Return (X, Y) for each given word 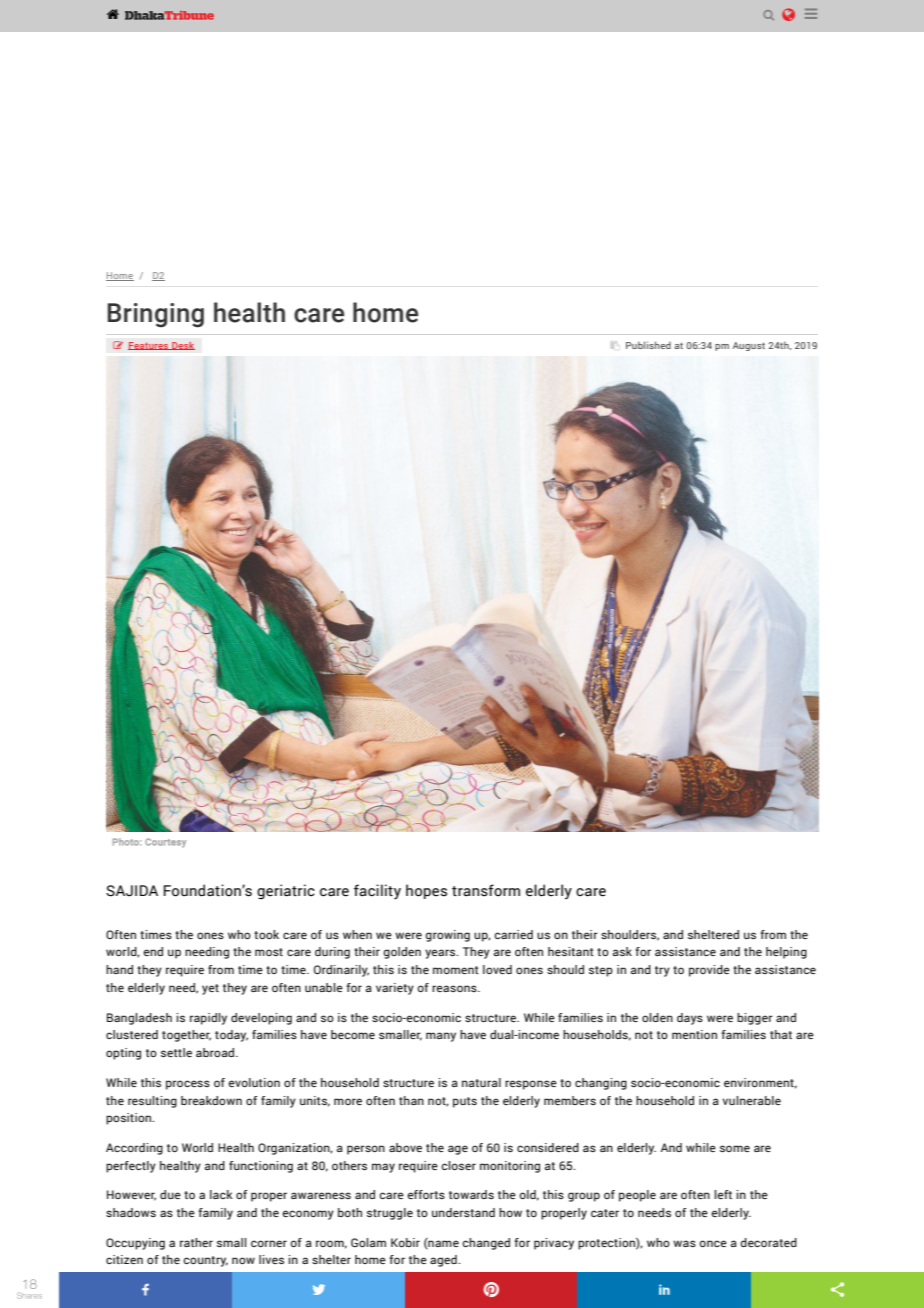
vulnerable (751, 1100)
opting (123, 1054)
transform (486, 890)
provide (709, 971)
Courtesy (165, 843)
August (749, 346)
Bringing (156, 315)
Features (149, 346)
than (411, 1100)
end (153, 951)
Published (648, 345)
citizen (124, 1259)
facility (377, 892)
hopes (426, 891)
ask (622, 951)
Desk (182, 346)
